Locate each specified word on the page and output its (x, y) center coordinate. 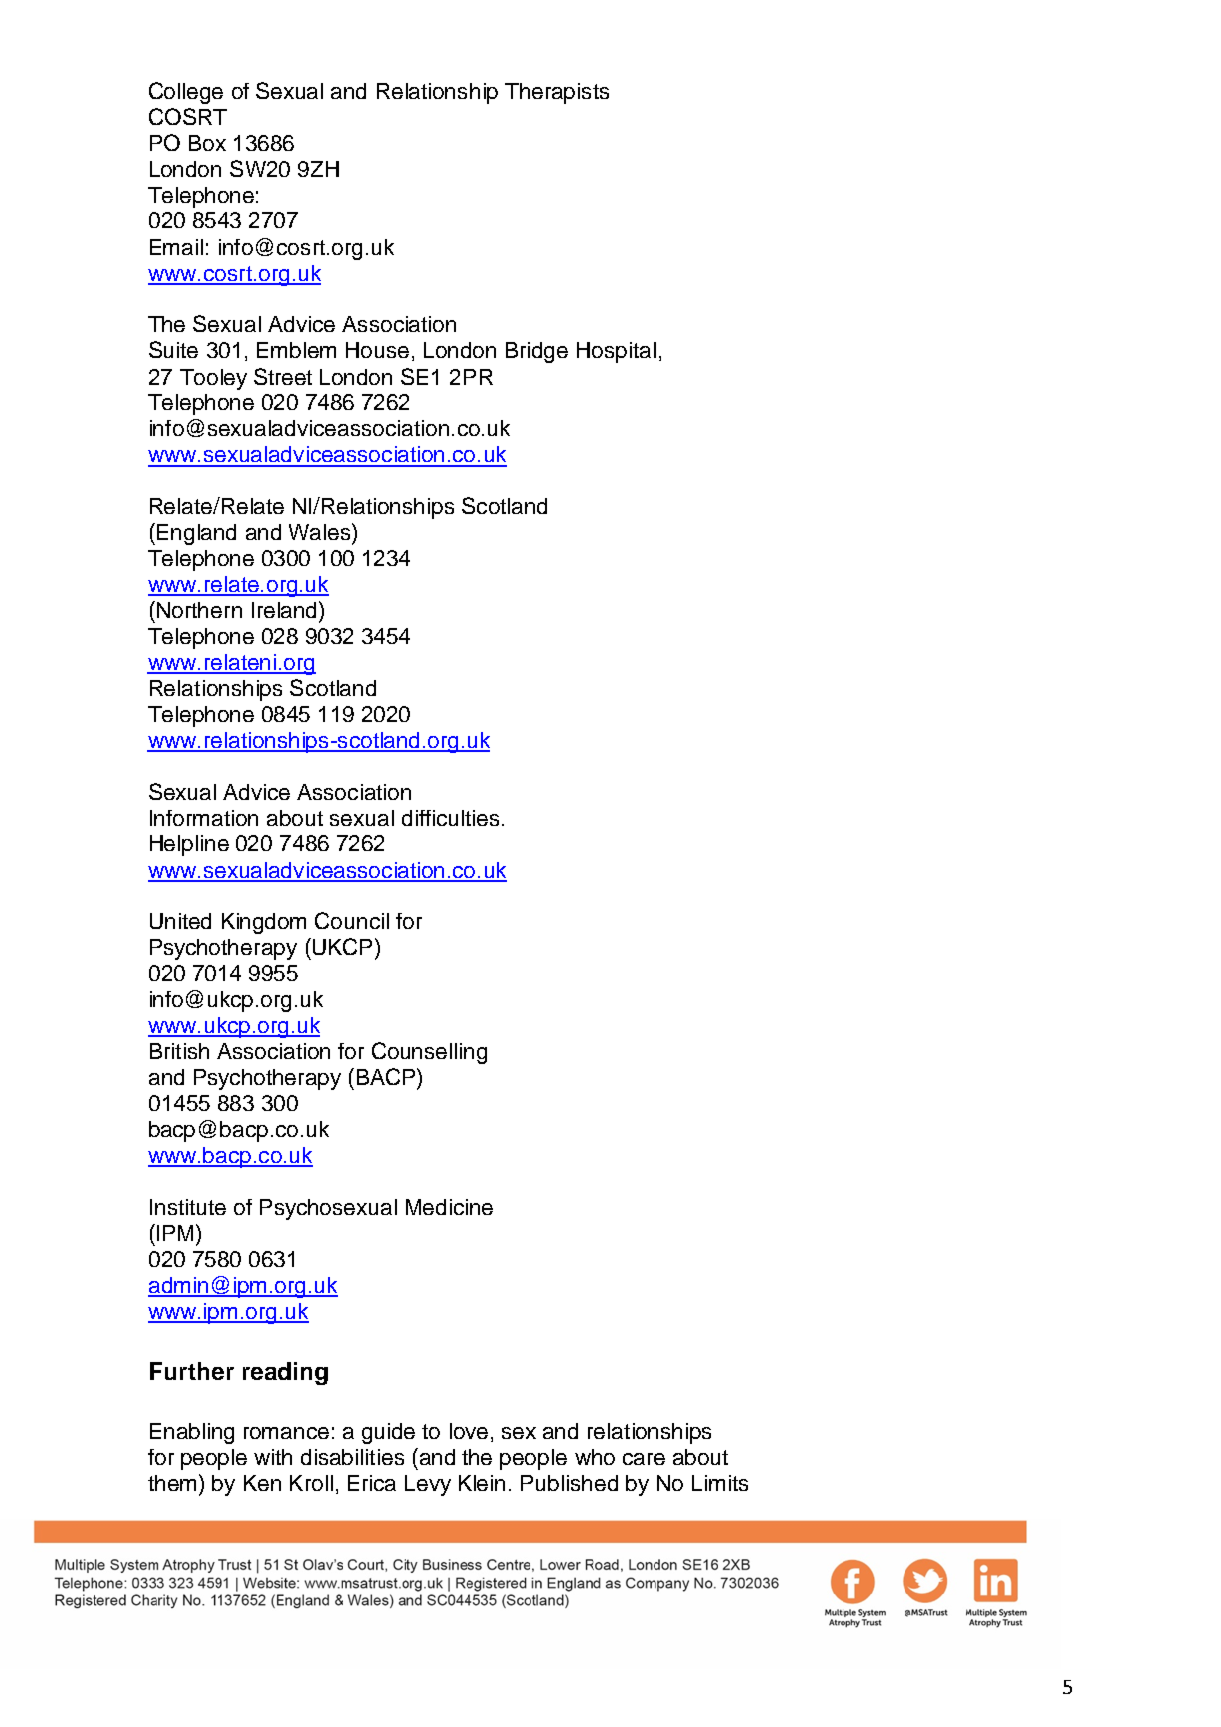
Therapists (557, 93)
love (469, 1431)
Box (207, 143)
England (196, 534)
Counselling (429, 1053)
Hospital (616, 352)
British (179, 1051)
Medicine (449, 1207)
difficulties (450, 818)
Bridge (537, 352)
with (273, 1457)
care (644, 1459)
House (377, 350)
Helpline (189, 845)
